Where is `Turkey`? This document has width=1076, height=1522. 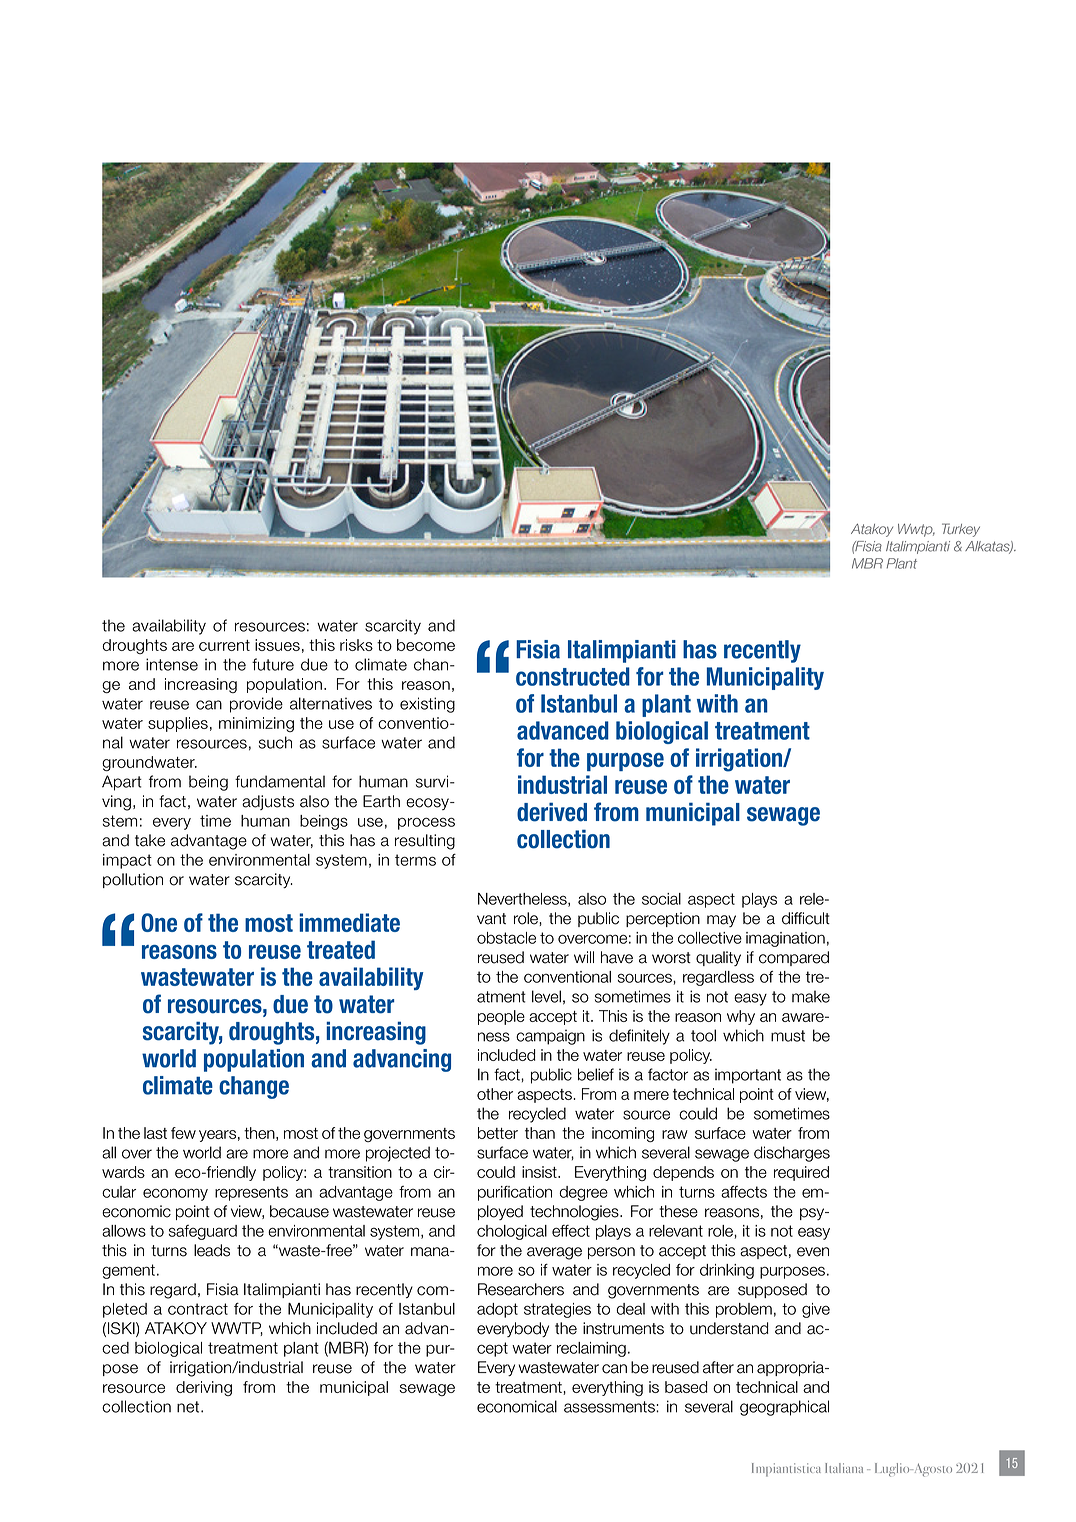
Turkey is located at coordinates (961, 530).
